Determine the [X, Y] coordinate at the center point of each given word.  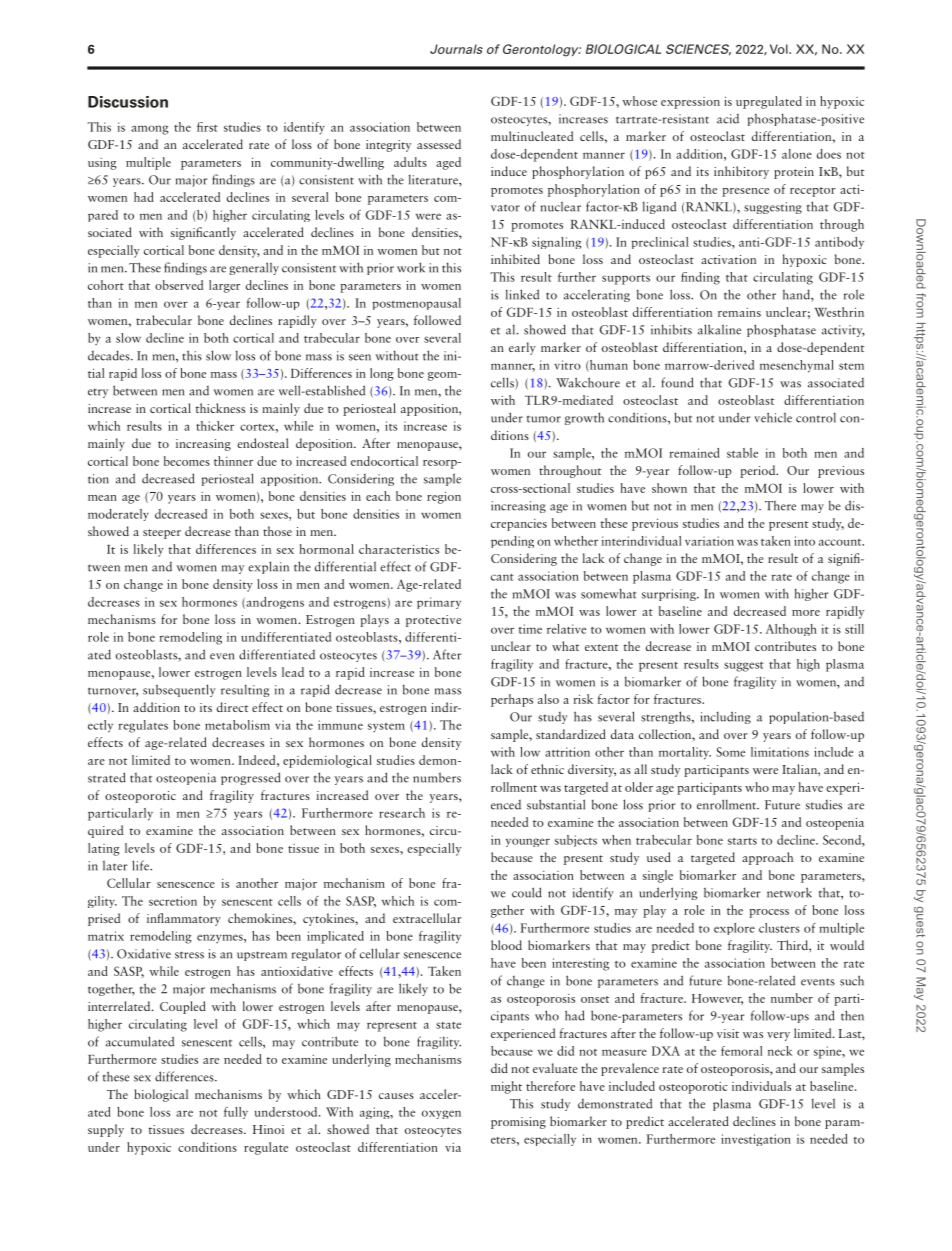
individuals [761, 1086]
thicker [215, 426]
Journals [456, 49]
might [506, 1087]
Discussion [128, 102]
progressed [251, 778]
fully [236, 1113]
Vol [780, 49]
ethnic [547, 769]
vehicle [773, 417]
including [725, 717]
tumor [544, 419]
